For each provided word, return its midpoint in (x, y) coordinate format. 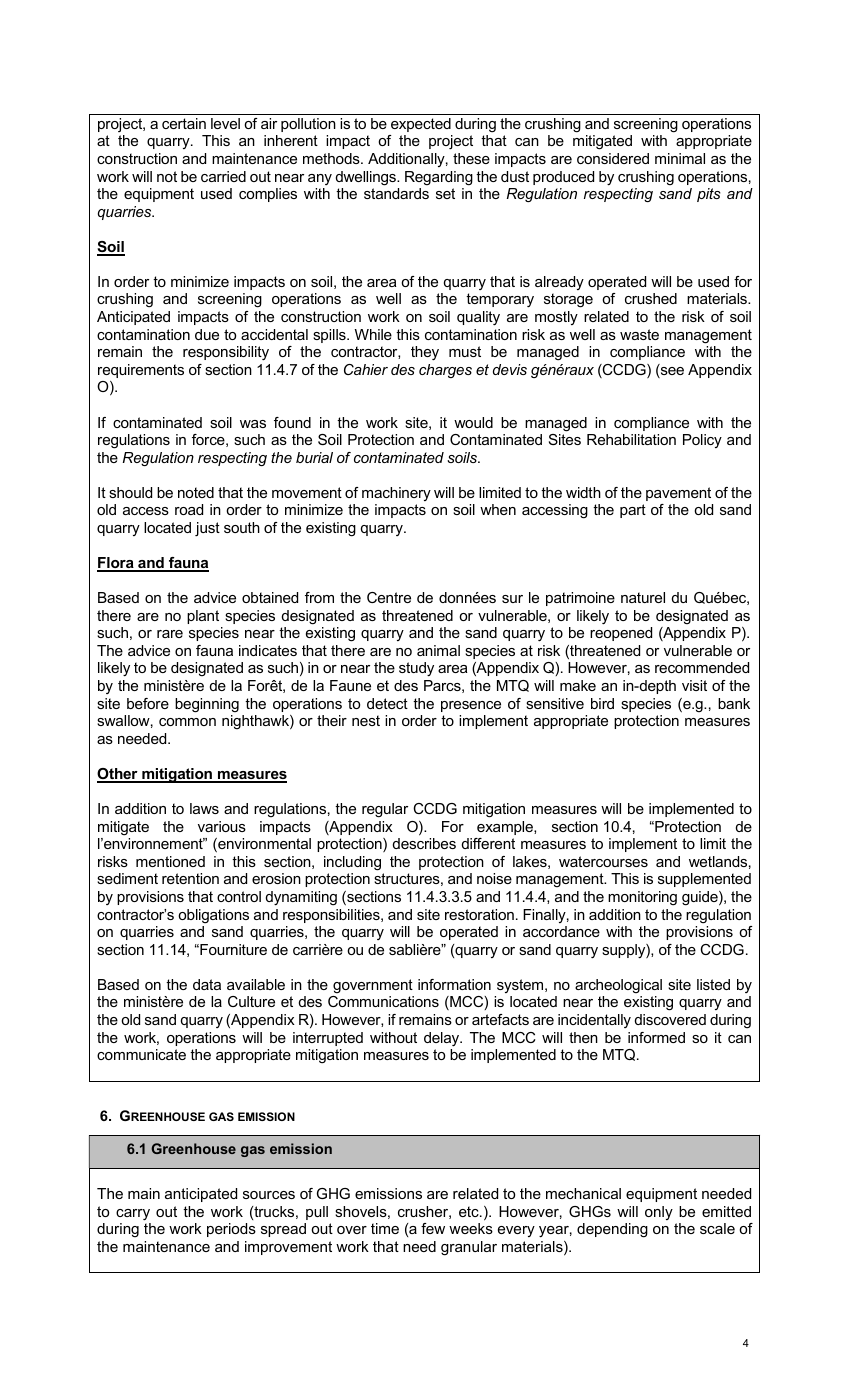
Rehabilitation (631, 439)
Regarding (439, 178)
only (659, 1213)
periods (231, 1230)
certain (184, 123)
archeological (618, 986)
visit (694, 685)
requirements (141, 371)
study (416, 669)
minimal (680, 158)
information (454, 984)
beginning (207, 705)
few (433, 1228)
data (207, 984)
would (473, 422)
